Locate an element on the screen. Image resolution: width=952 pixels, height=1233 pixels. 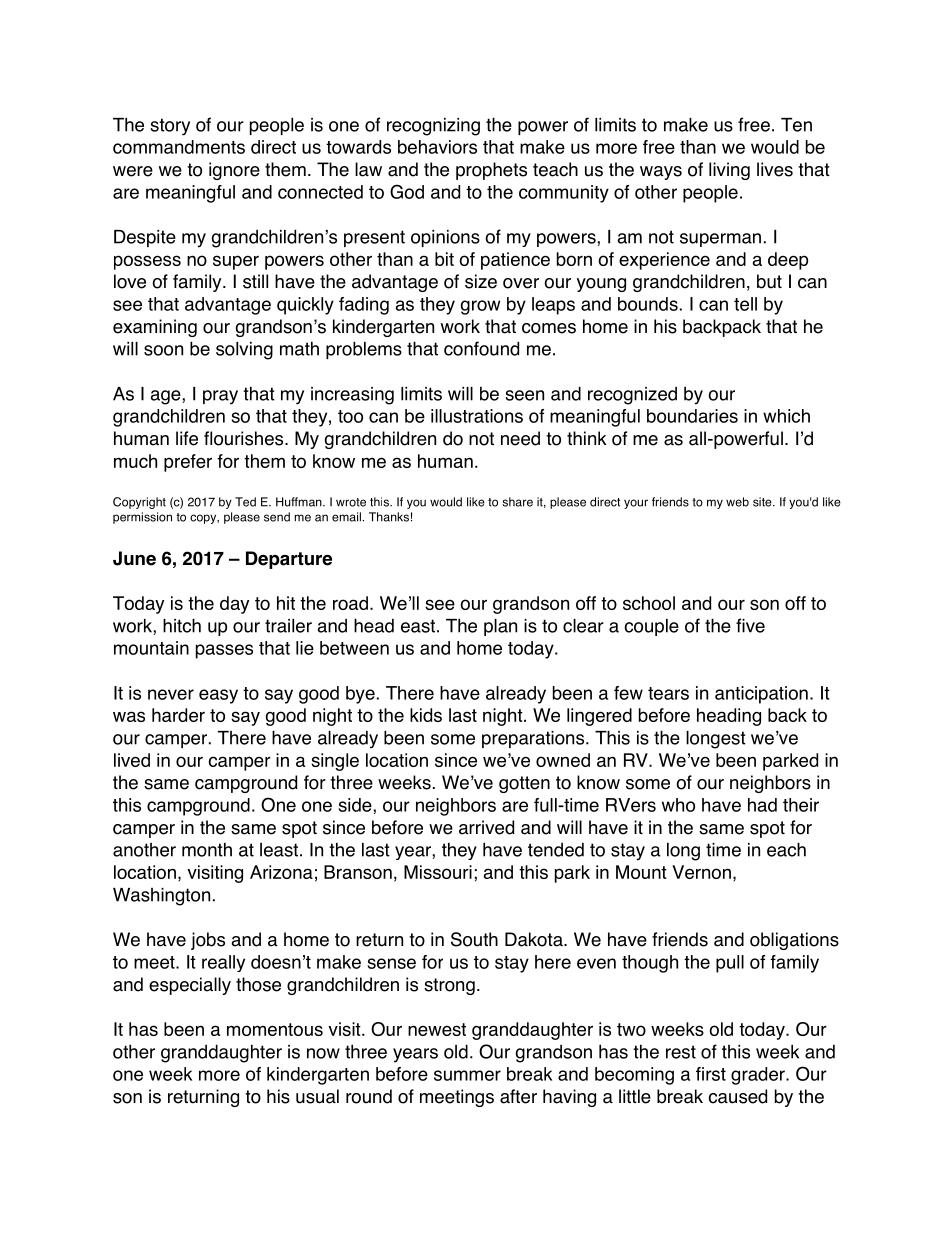
kids is located at coordinates (426, 715).
